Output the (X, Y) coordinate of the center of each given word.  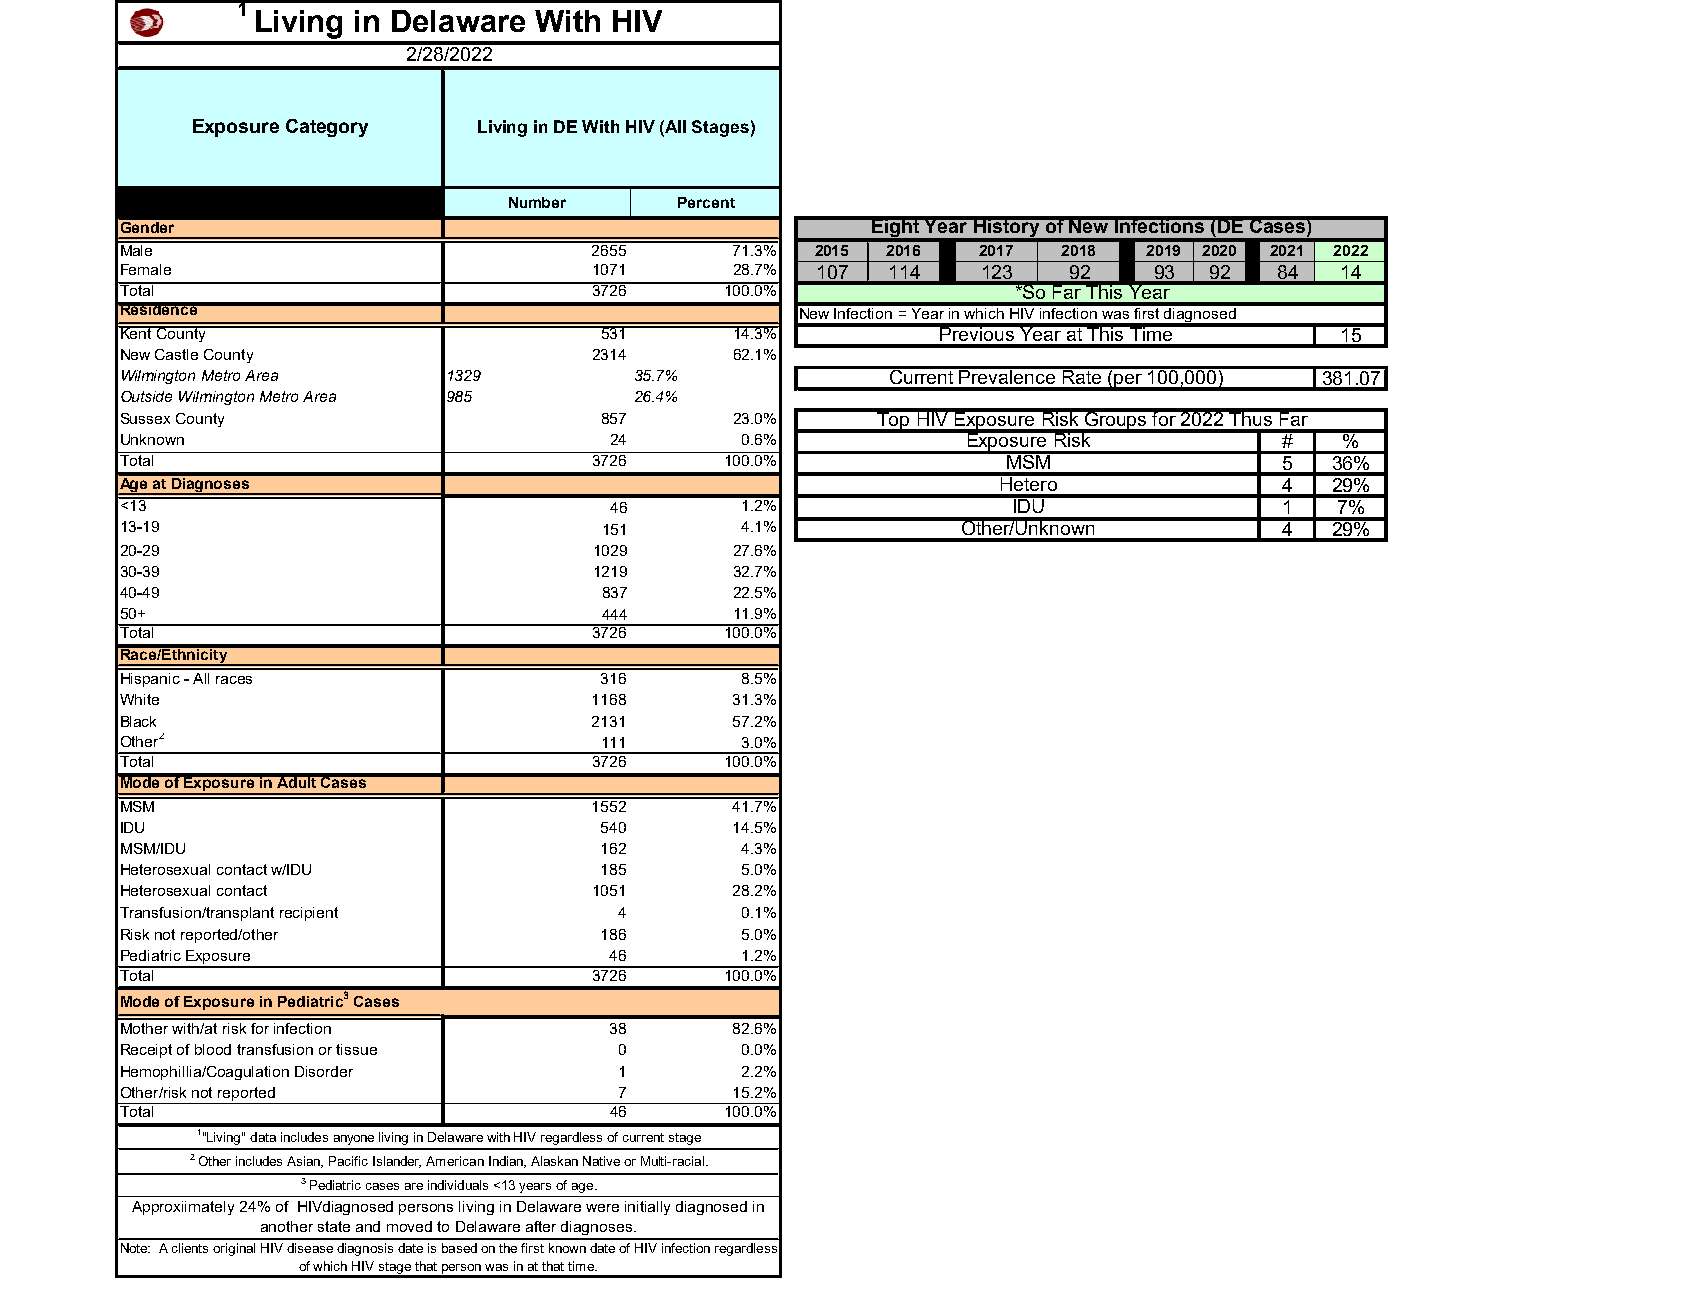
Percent (706, 202)
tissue (356, 1049)
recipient (309, 914)
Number (537, 202)
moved (409, 1226)
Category (327, 128)
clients (190, 1248)
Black (138, 721)
